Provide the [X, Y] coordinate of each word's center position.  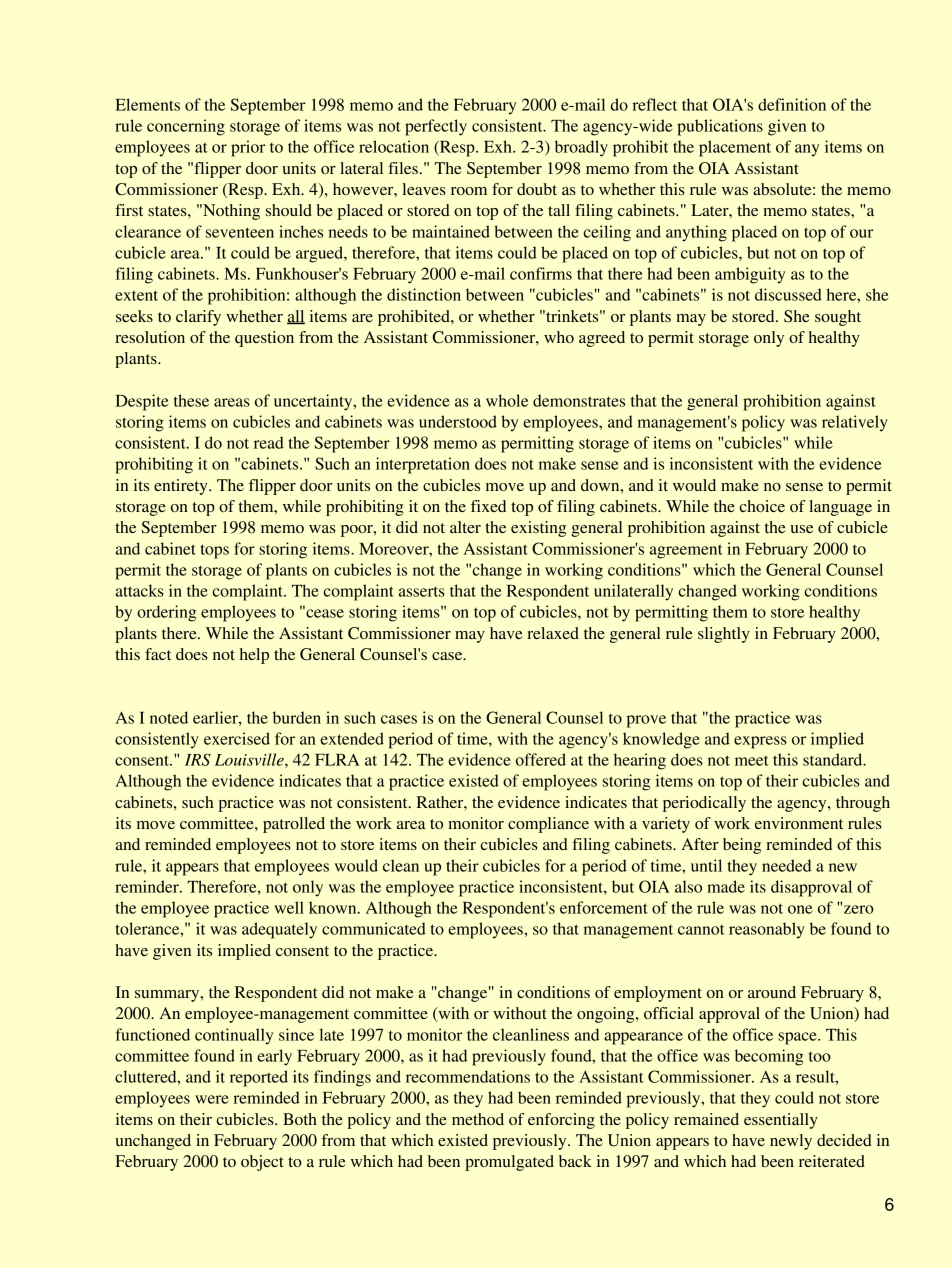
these [191, 400]
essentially [781, 1121]
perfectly [436, 127]
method [478, 1119]
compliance [548, 825]
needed [786, 865]
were [212, 1099]
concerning [186, 127]
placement [735, 148]
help [254, 656]
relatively [855, 423]
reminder [148, 886]
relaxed [553, 633]
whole [507, 400]
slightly [724, 635]
